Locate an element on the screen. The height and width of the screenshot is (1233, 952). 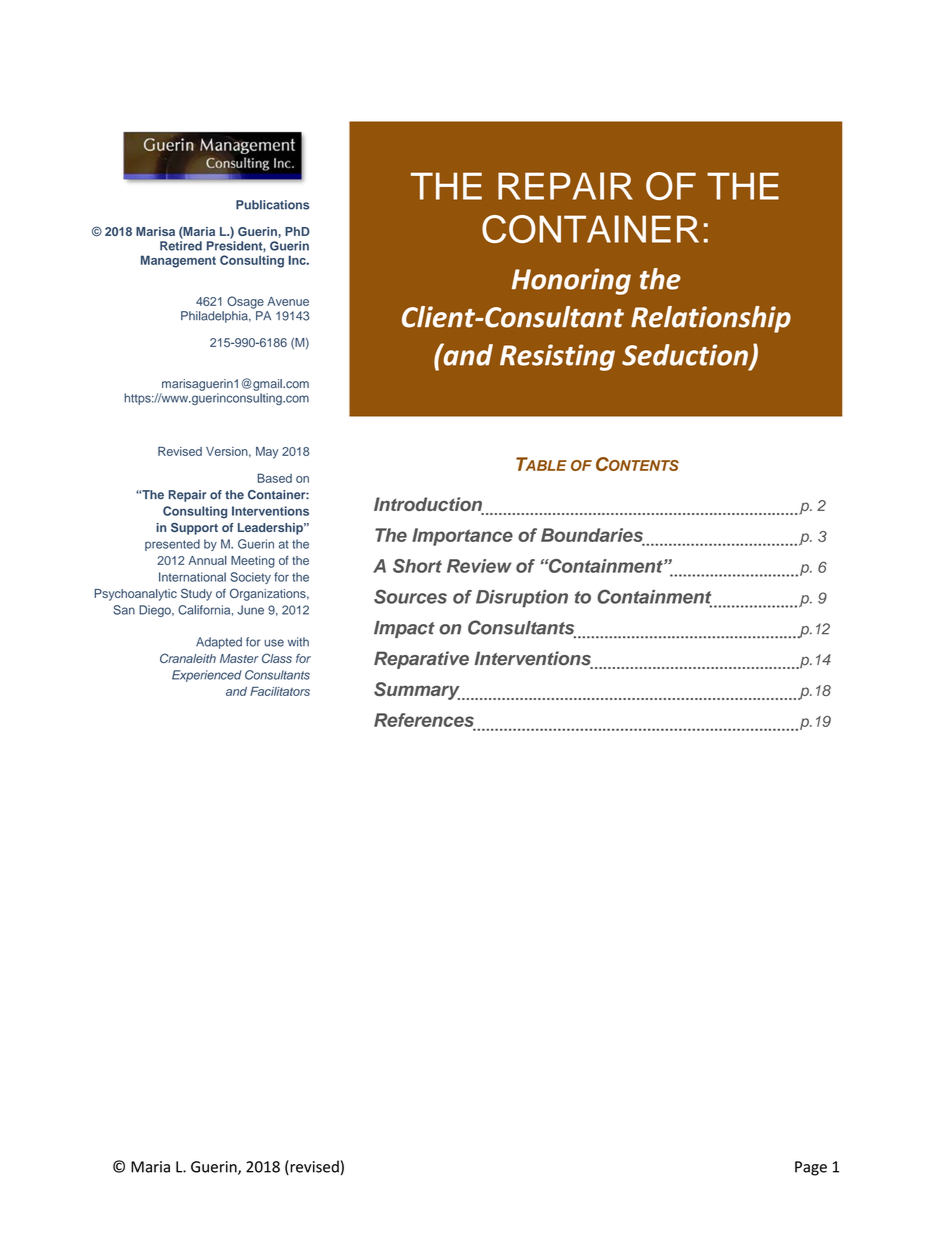
References is located at coordinates (424, 720).
